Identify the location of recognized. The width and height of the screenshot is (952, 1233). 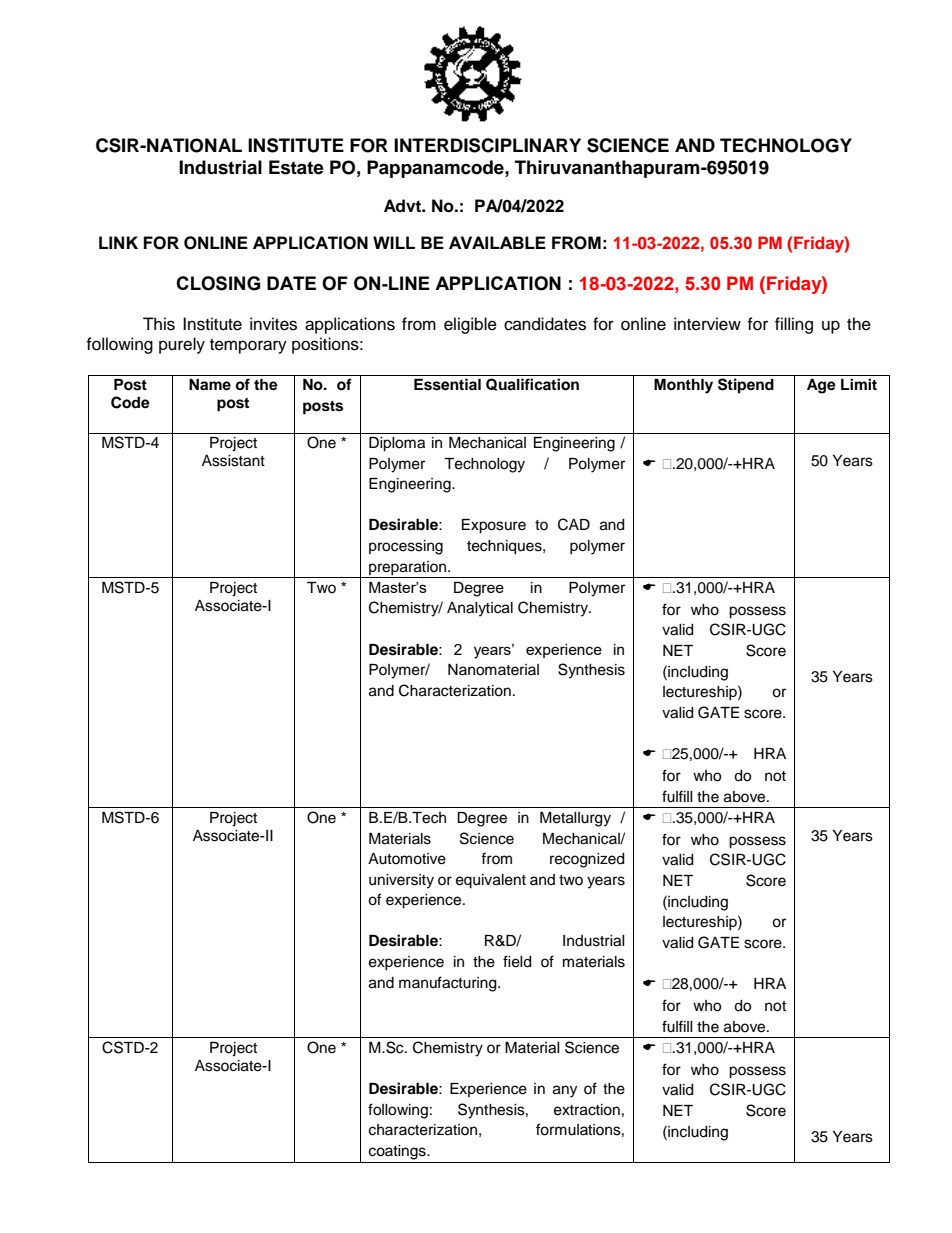
(587, 860).
